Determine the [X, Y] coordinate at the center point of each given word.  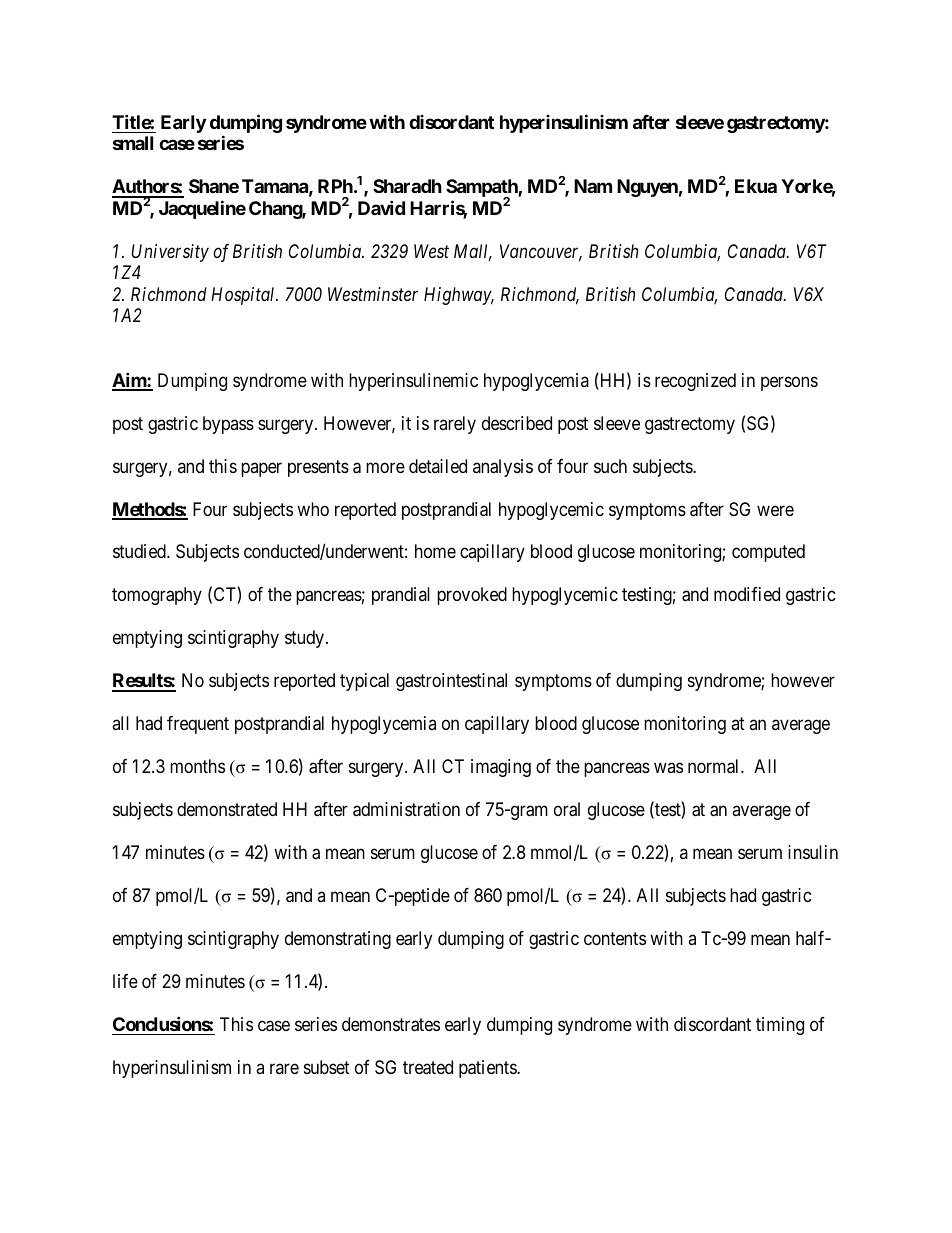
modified [747, 594]
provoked [472, 596]
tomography [157, 596]
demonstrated [227, 809]
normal [715, 766]
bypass [228, 425]
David [381, 207]
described [517, 423]
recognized [695, 382]
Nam [593, 186]
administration [406, 809]
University [170, 253]
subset [327, 1067]
